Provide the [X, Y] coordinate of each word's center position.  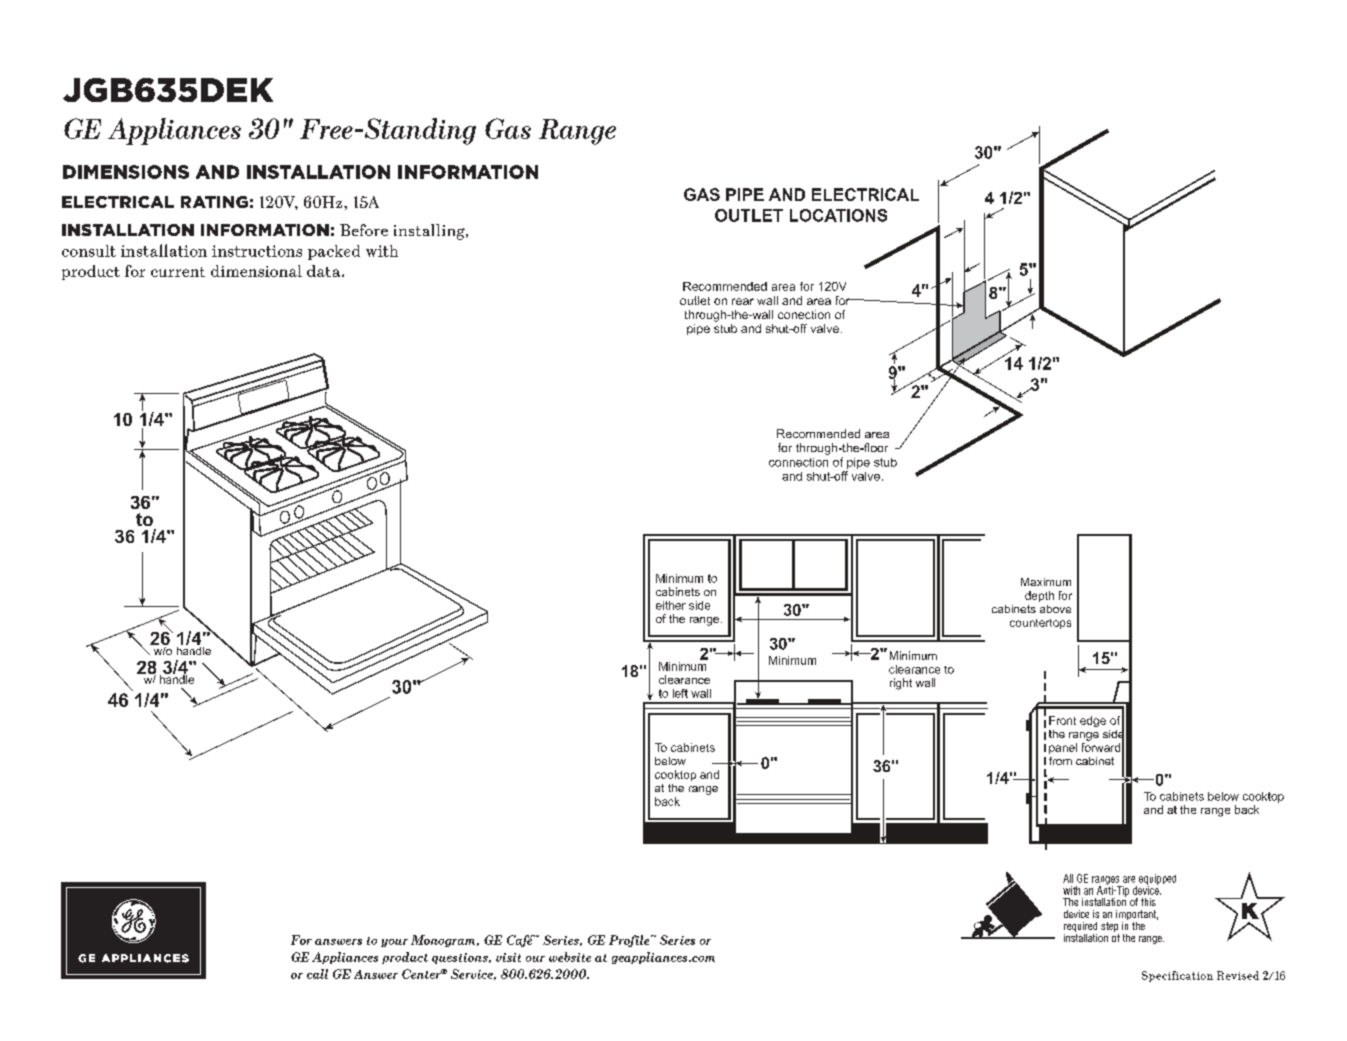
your [394, 943]
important [1137, 916]
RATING [214, 202]
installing [430, 232]
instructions [257, 251]
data [325, 271]
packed [334, 252]
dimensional [256, 271]
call [317, 974]
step [1110, 928]
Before [364, 230]
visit [508, 957]
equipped [1157, 880]
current [178, 272]
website [570, 957]
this [1148, 902]
